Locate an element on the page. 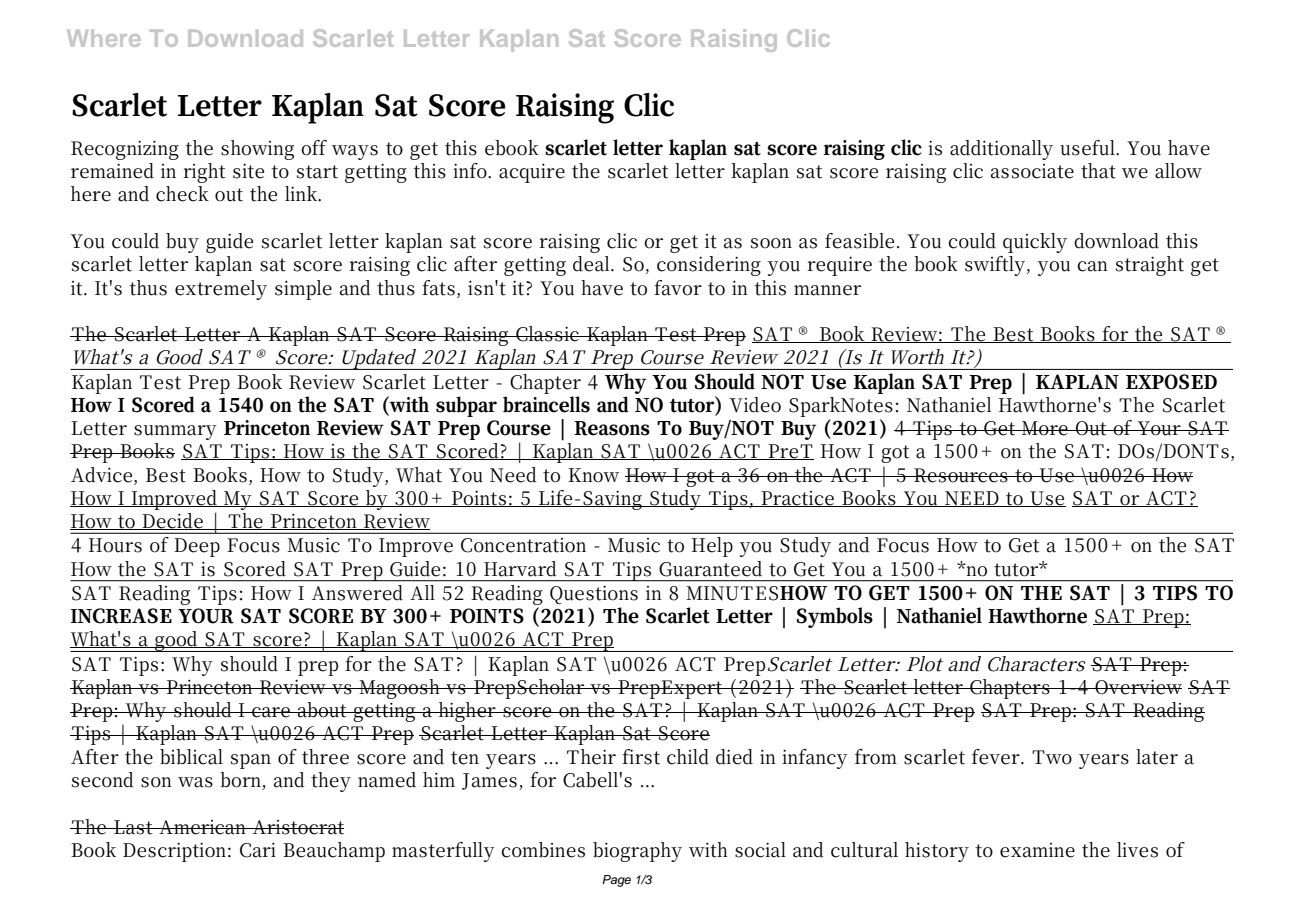 The image size is (1308, 924). INCREASE is located at coordinates (121, 616).
